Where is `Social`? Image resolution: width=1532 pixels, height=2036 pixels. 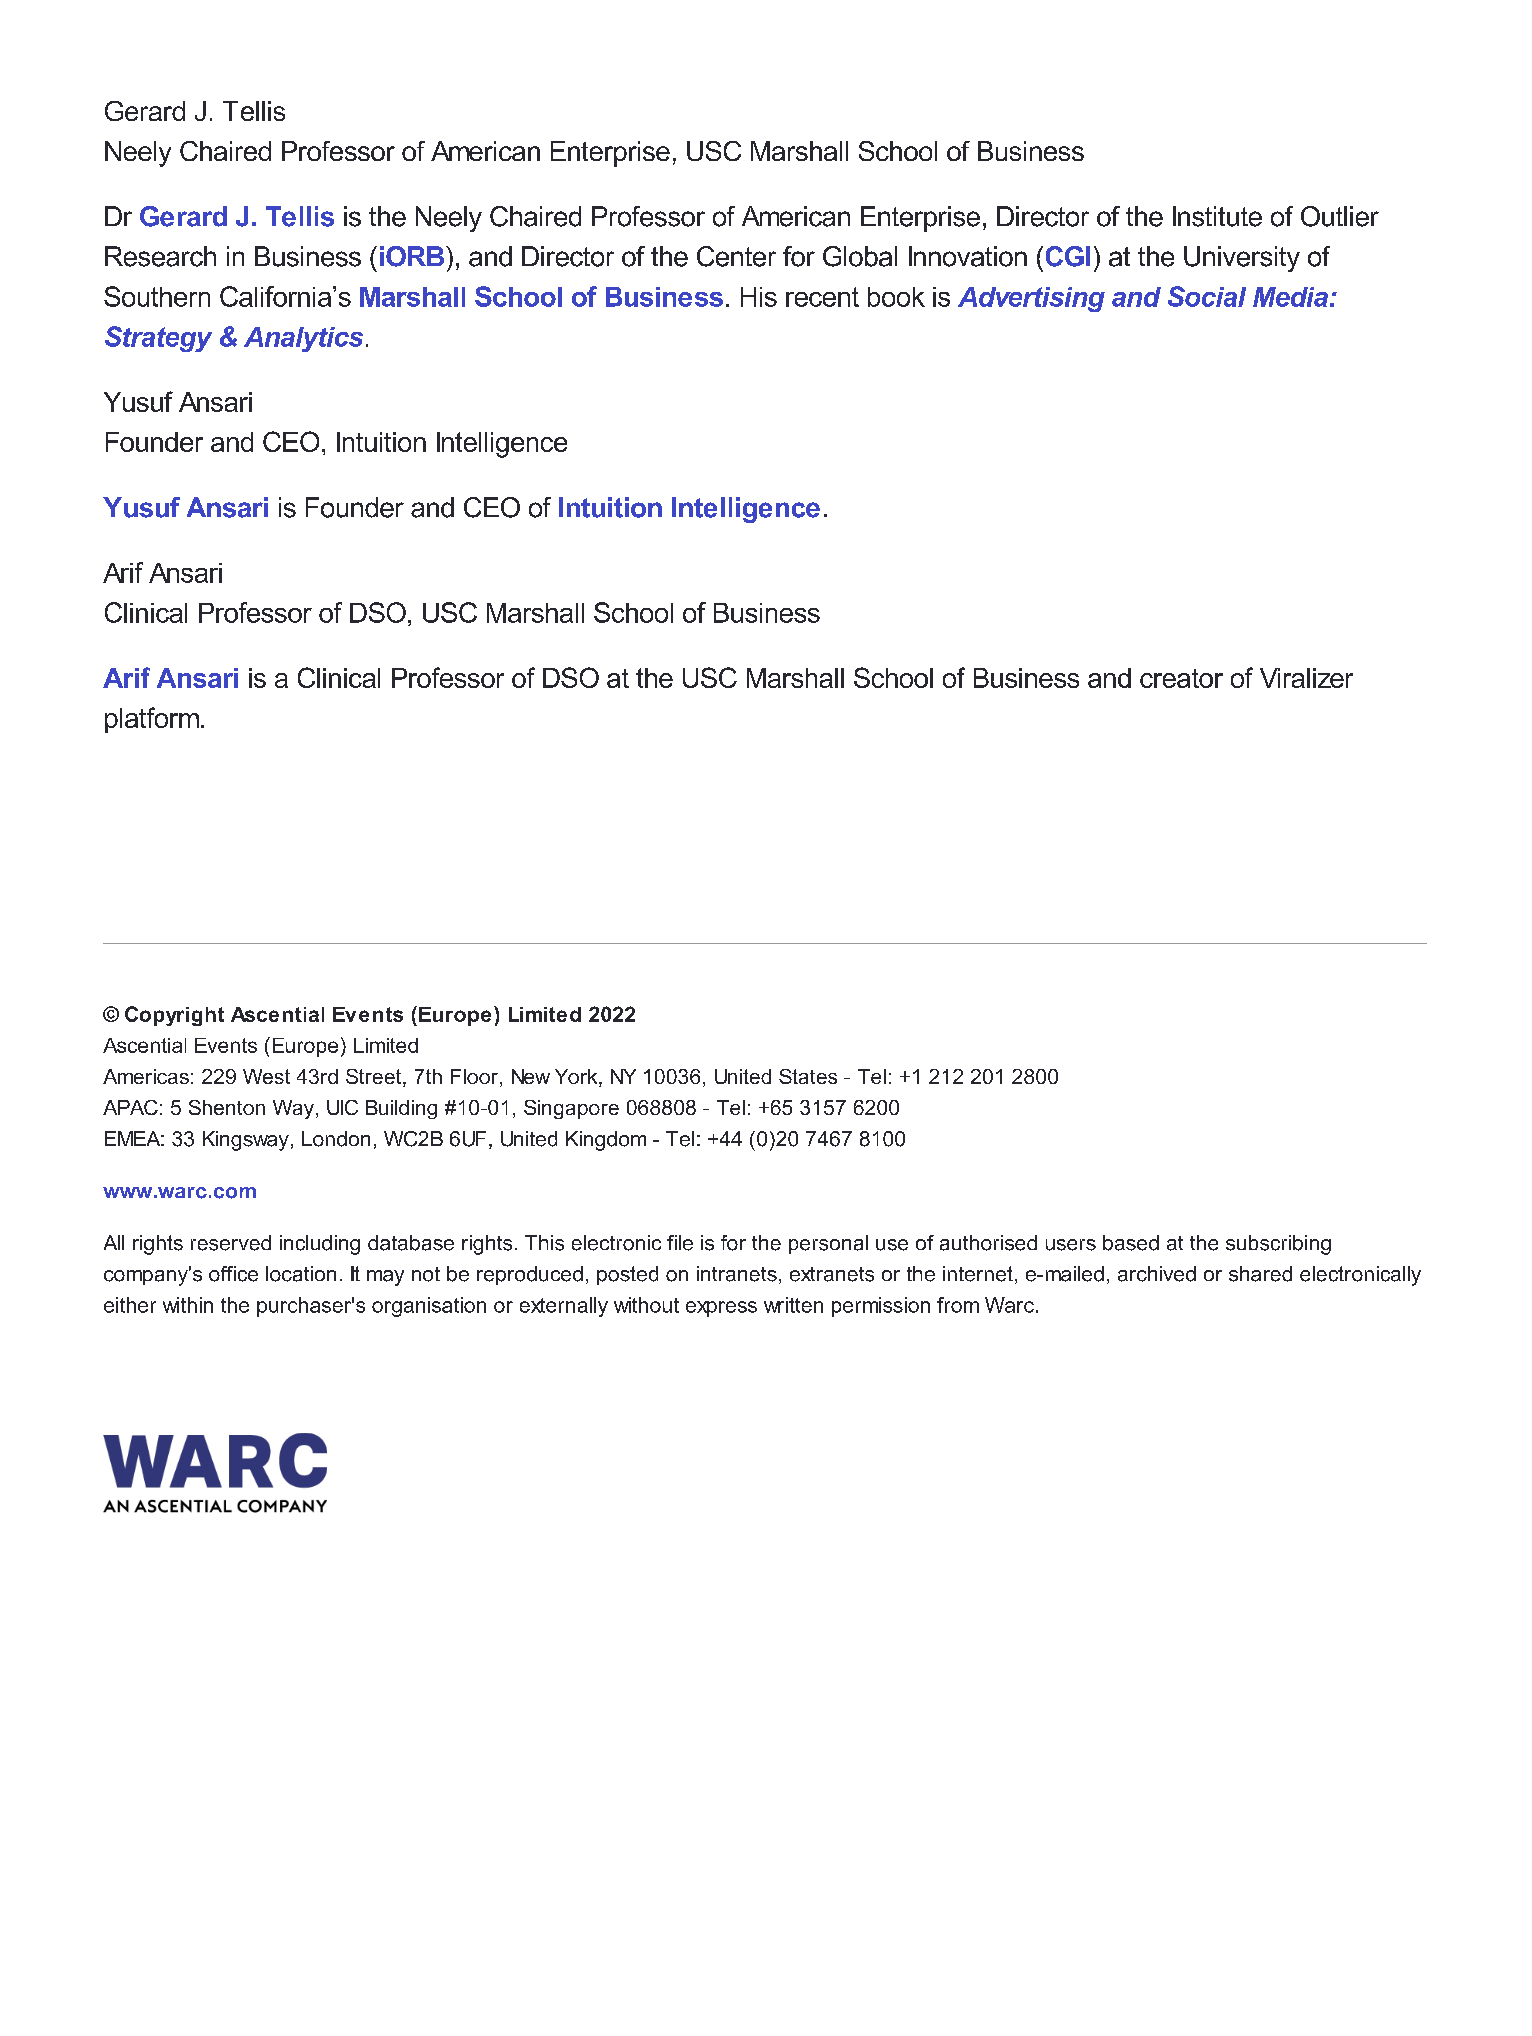 Social is located at coordinates (1207, 296).
